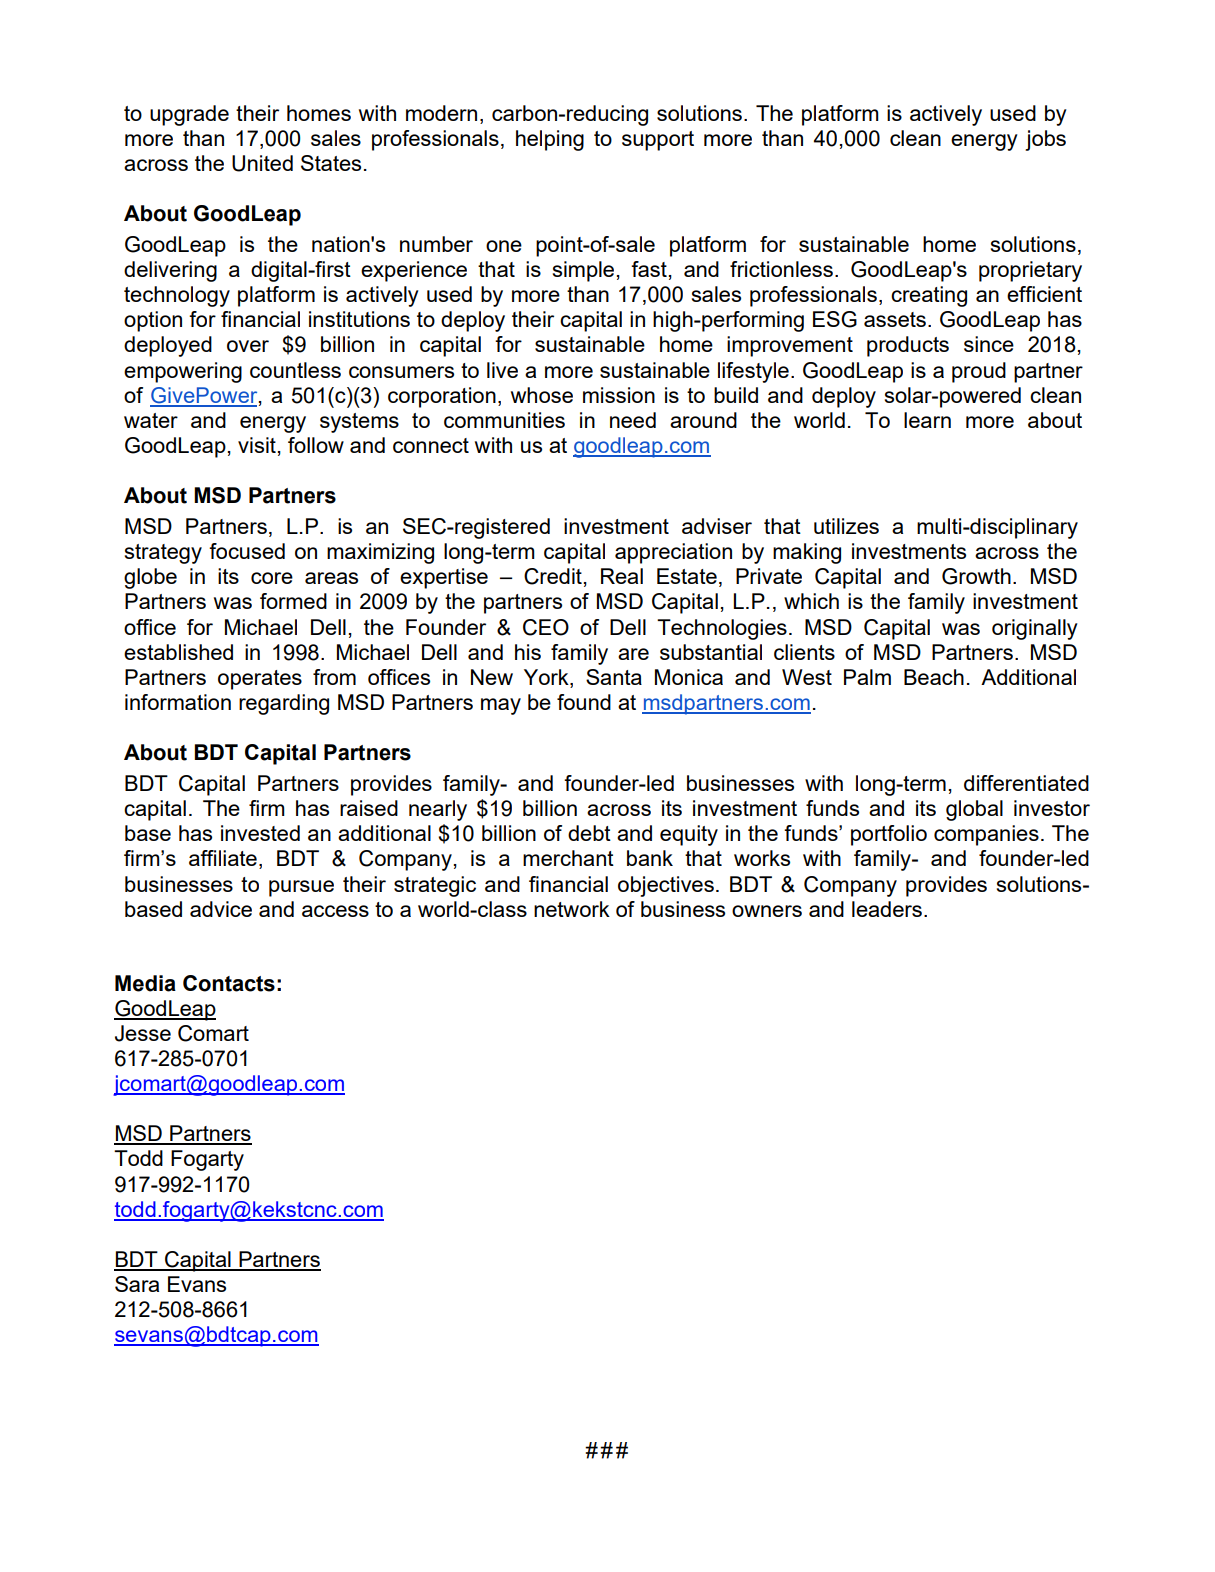 The image size is (1215, 1572). I want to click on jobs, so click(1045, 140).
